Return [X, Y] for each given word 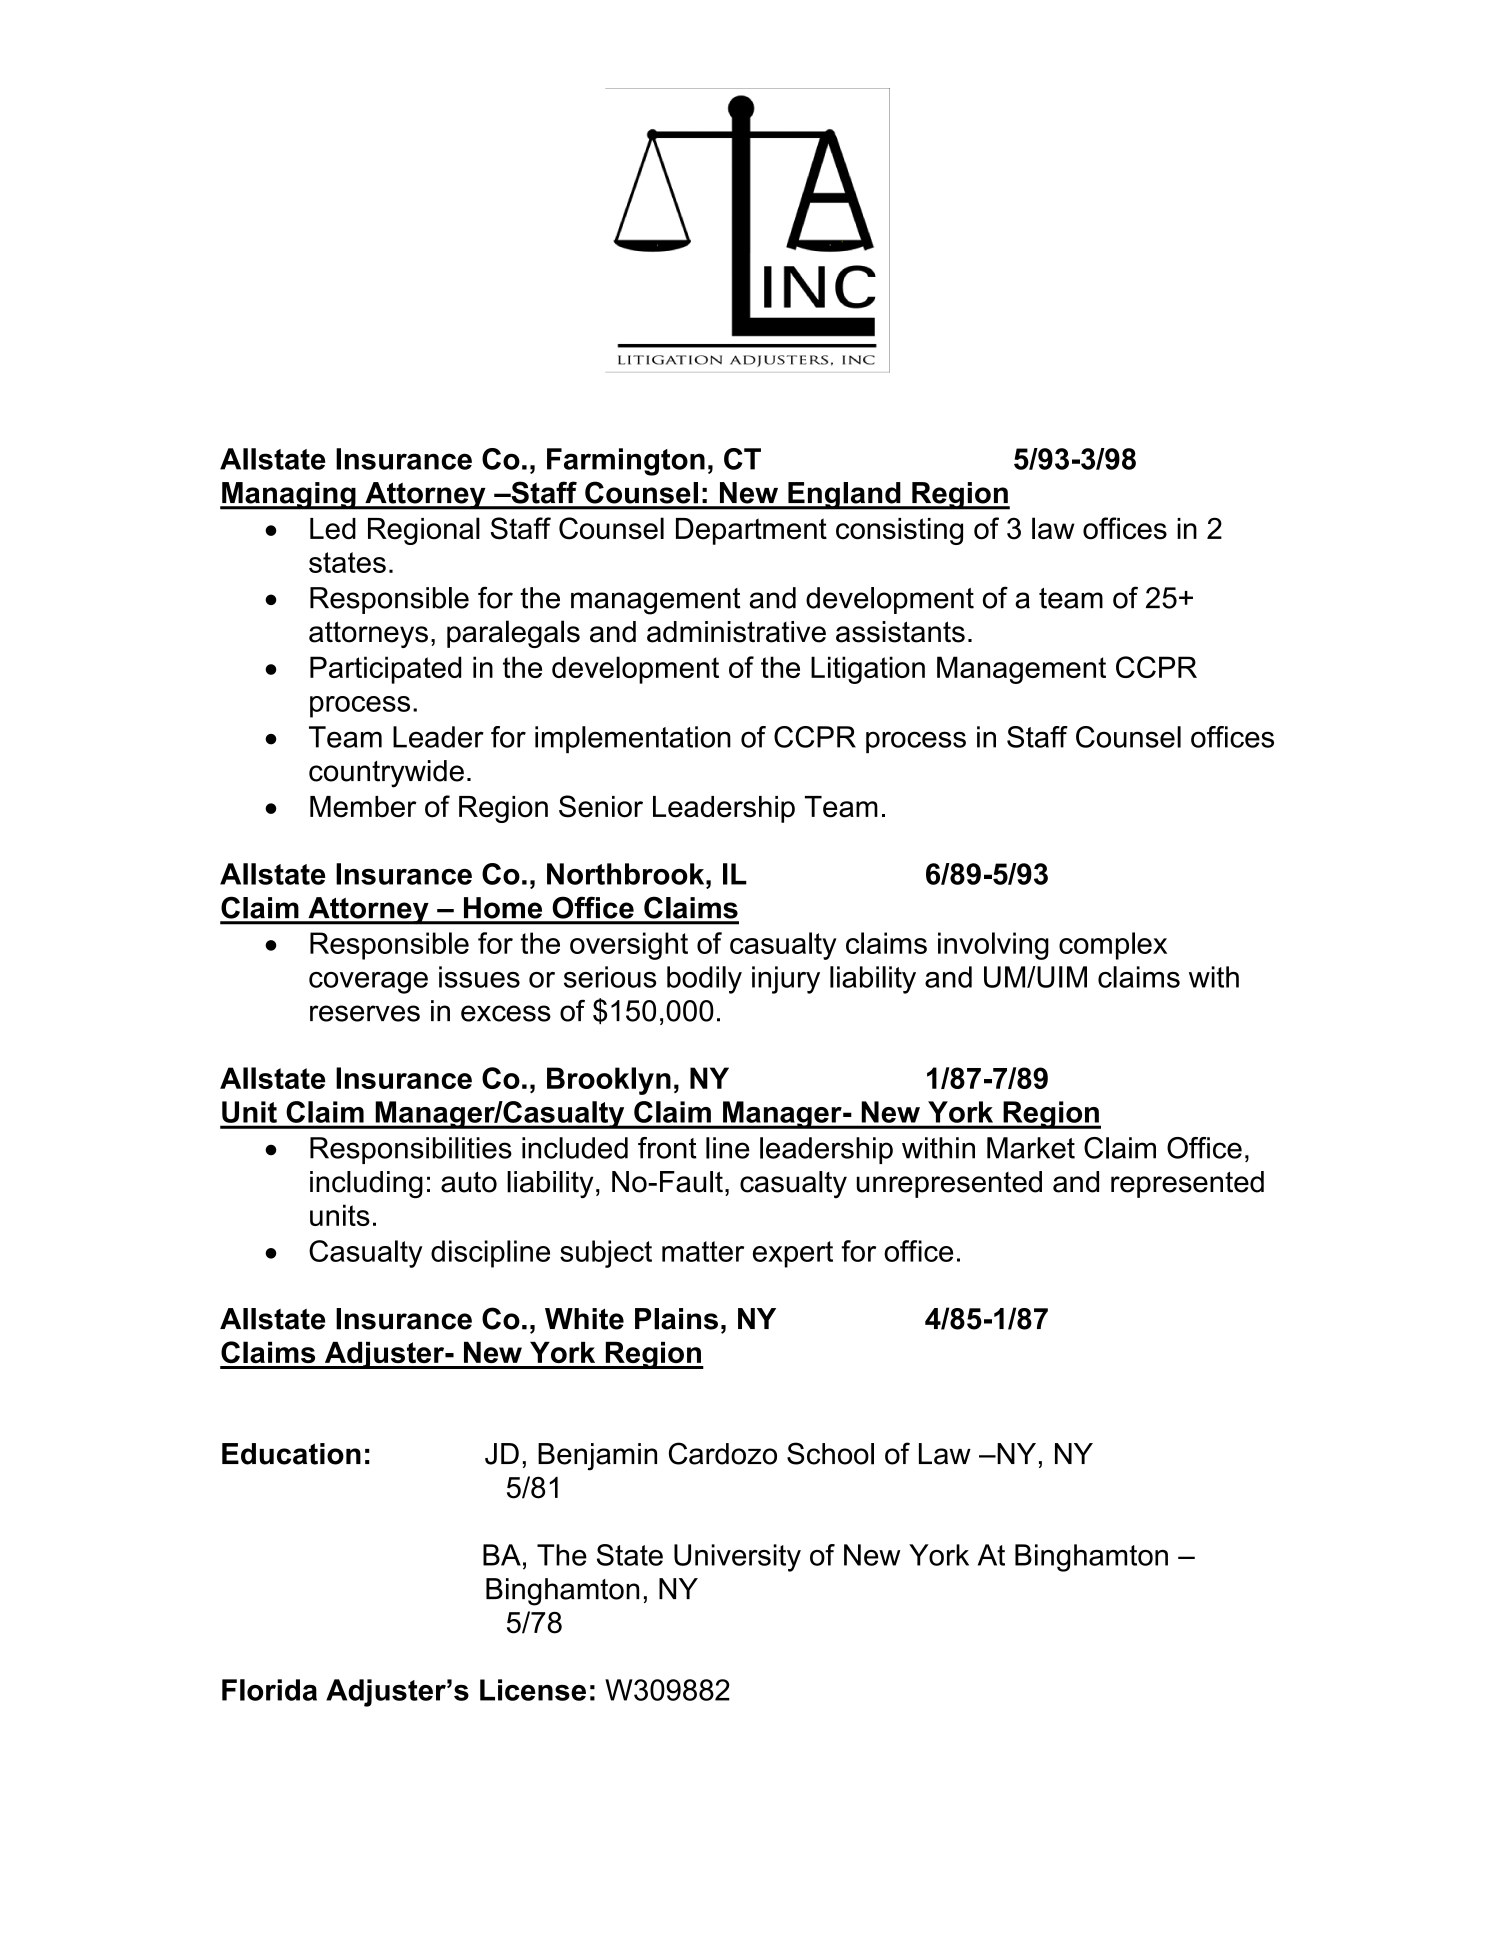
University [737, 1558]
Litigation [868, 670]
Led [333, 529]
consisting [899, 531]
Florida [269, 1690]
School [830, 1453]
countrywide [386, 774]
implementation [633, 739]
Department [751, 531]
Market [1031, 1148]
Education [291, 1454]
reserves [365, 1013]
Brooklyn [609, 1081]
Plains [676, 1319]
